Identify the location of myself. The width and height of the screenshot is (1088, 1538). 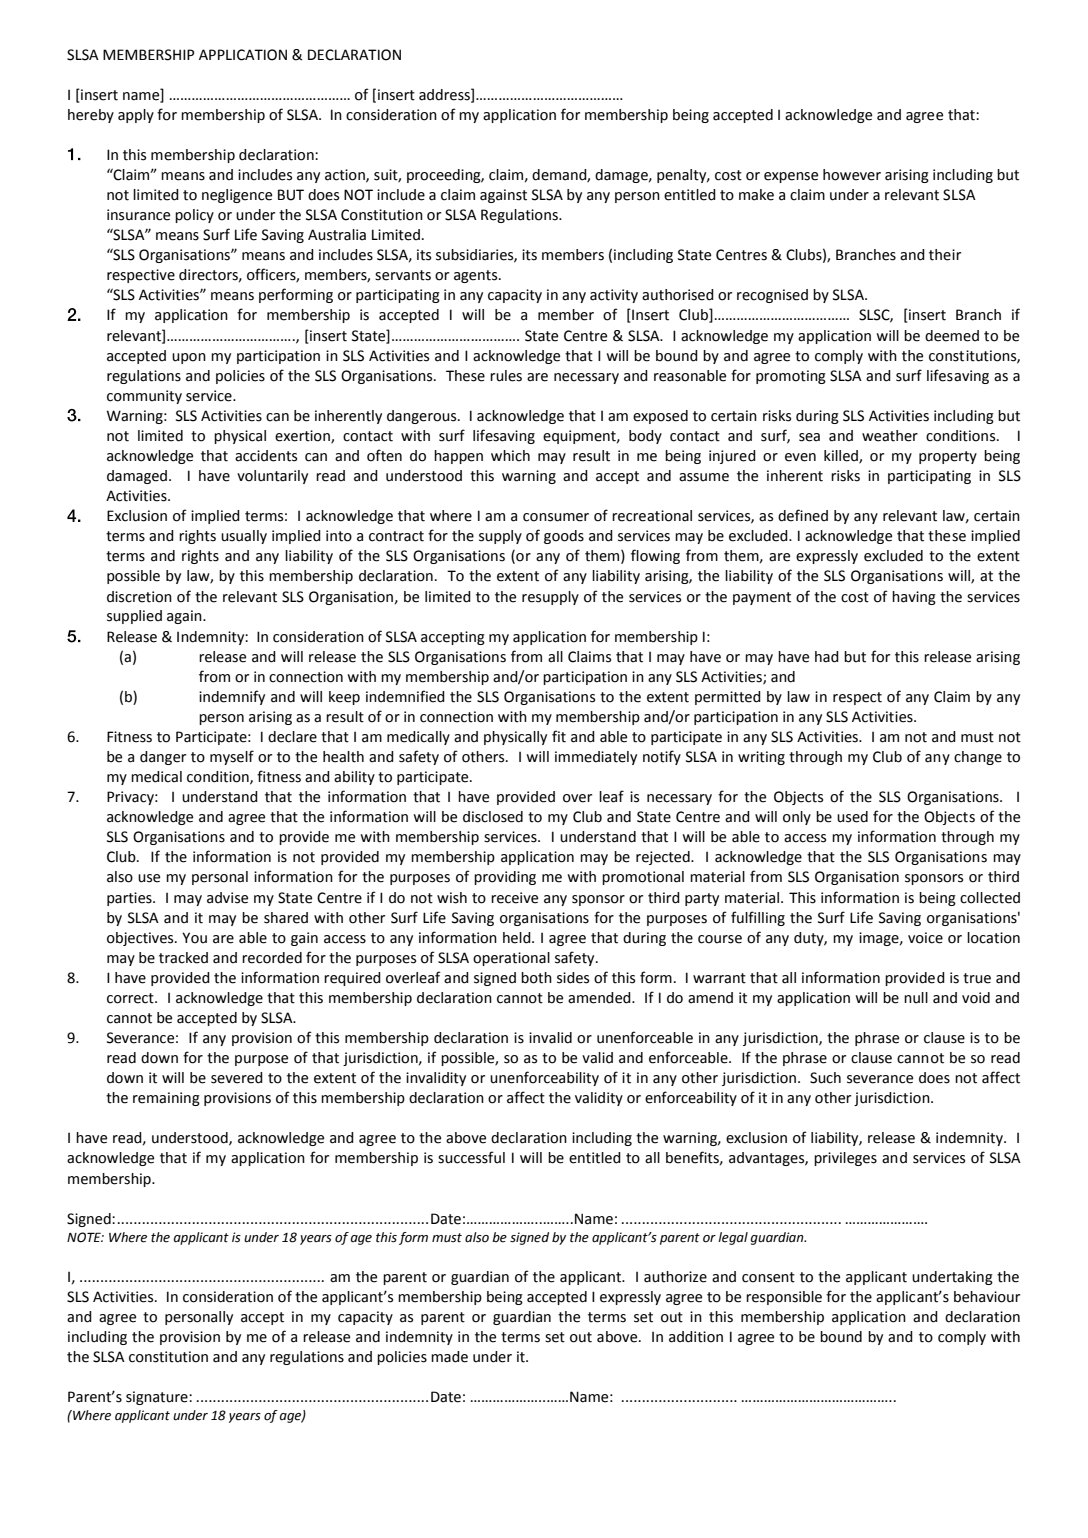
(232, 757).
